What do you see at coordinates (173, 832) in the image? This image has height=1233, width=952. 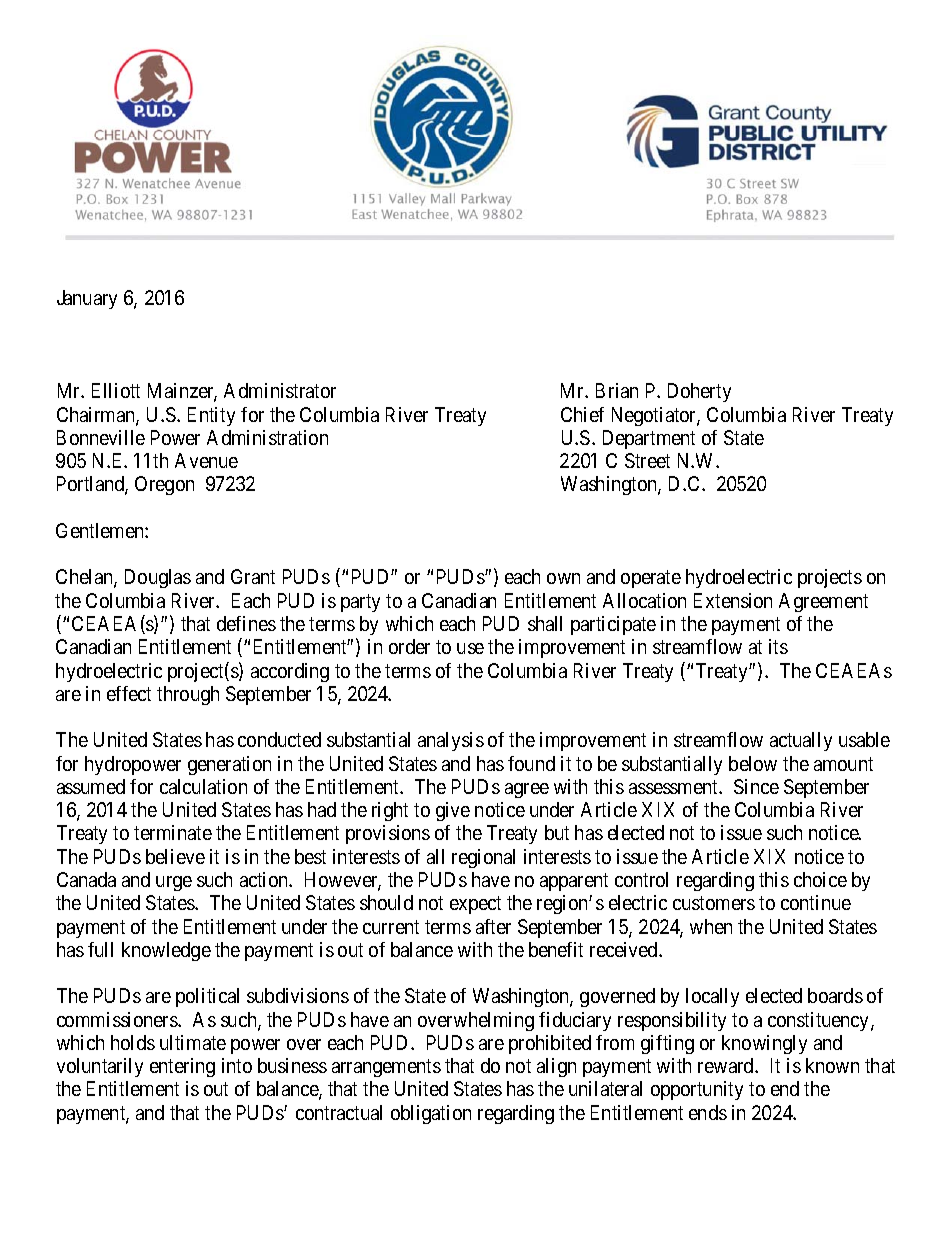 I see `terminate` at bounding box center [173, 832].
